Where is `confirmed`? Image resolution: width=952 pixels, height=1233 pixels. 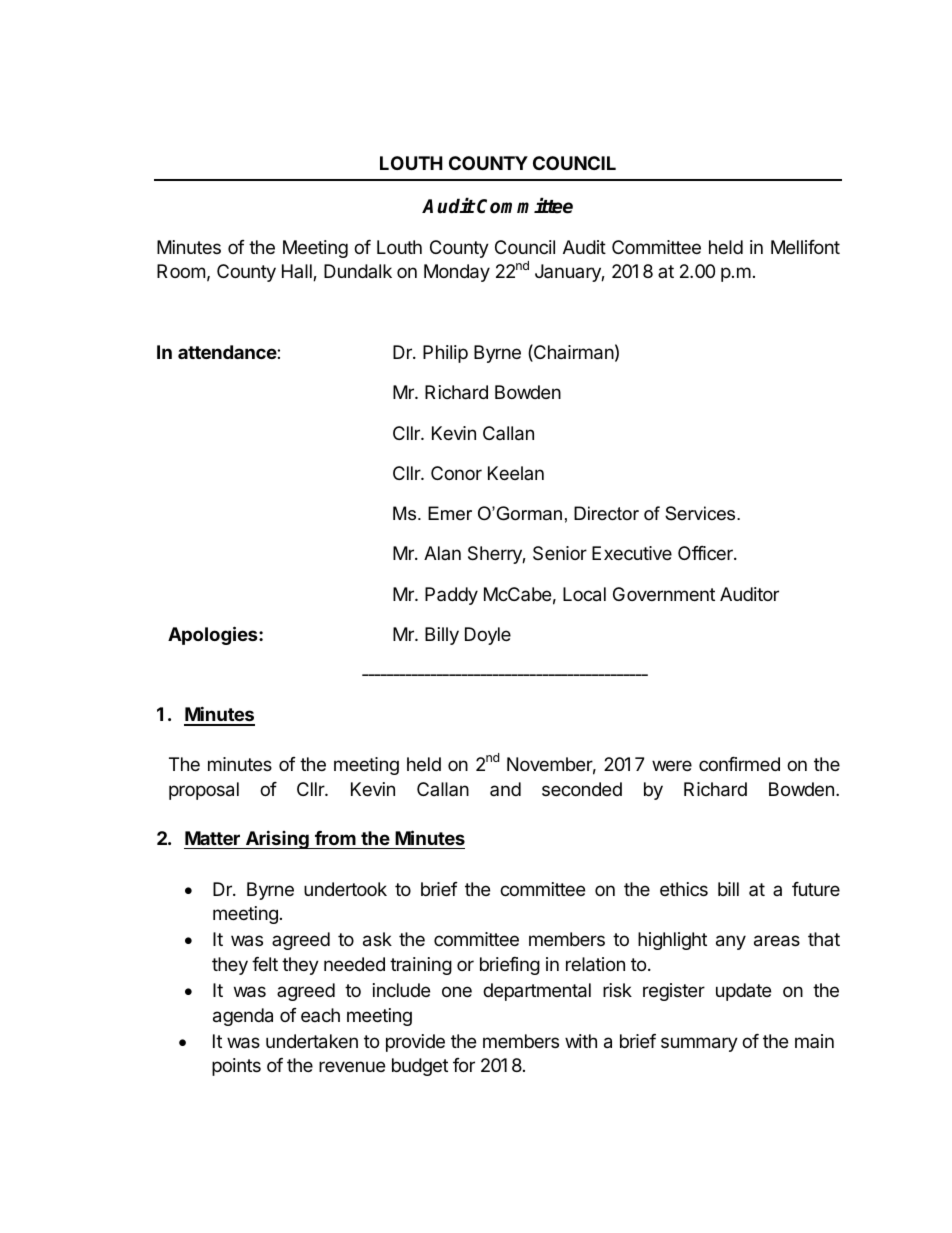
confirmed is located at coordinates (739, 764).
